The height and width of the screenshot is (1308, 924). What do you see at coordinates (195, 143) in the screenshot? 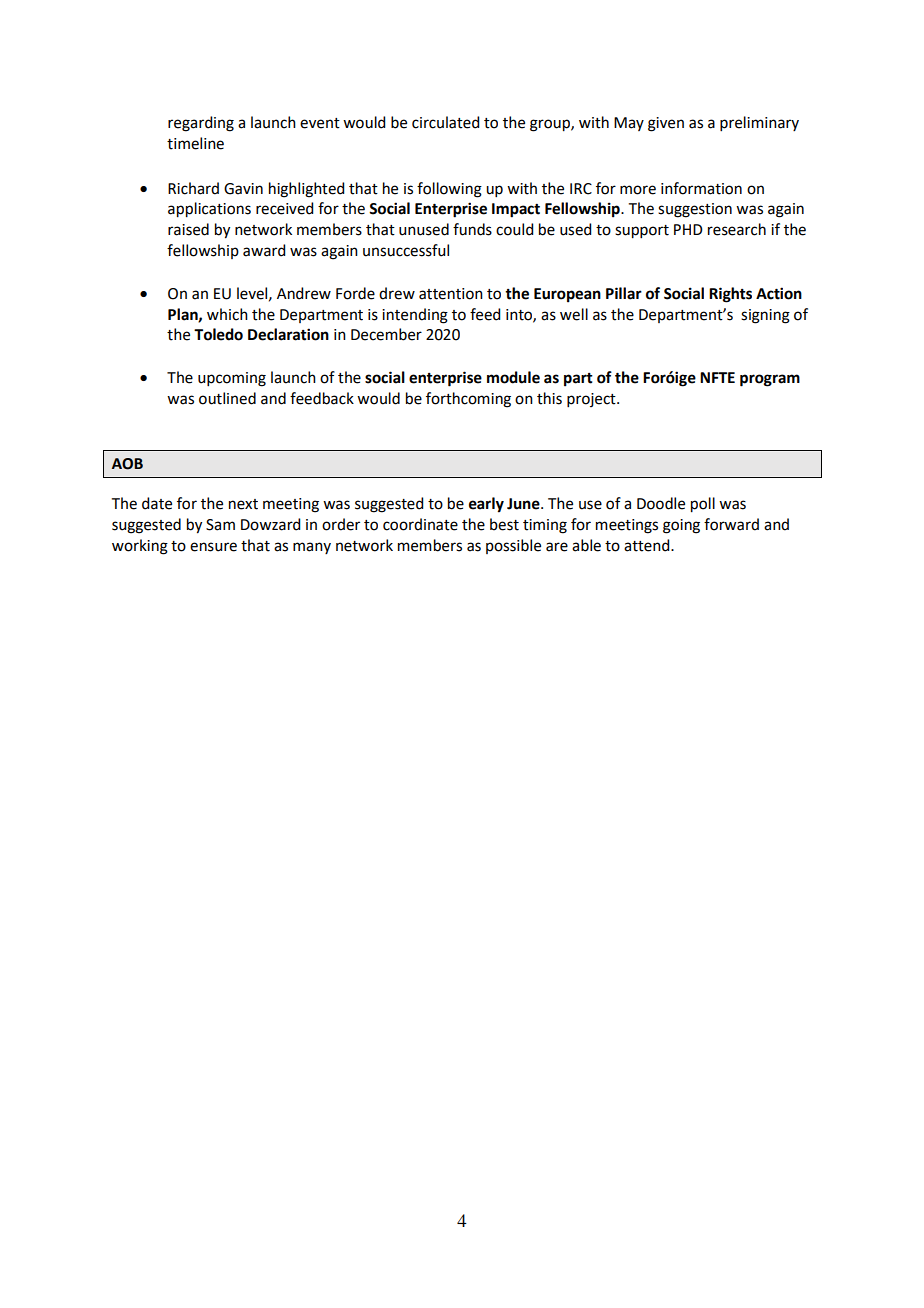
I see `timeline` at bounding box center [195, 143].
